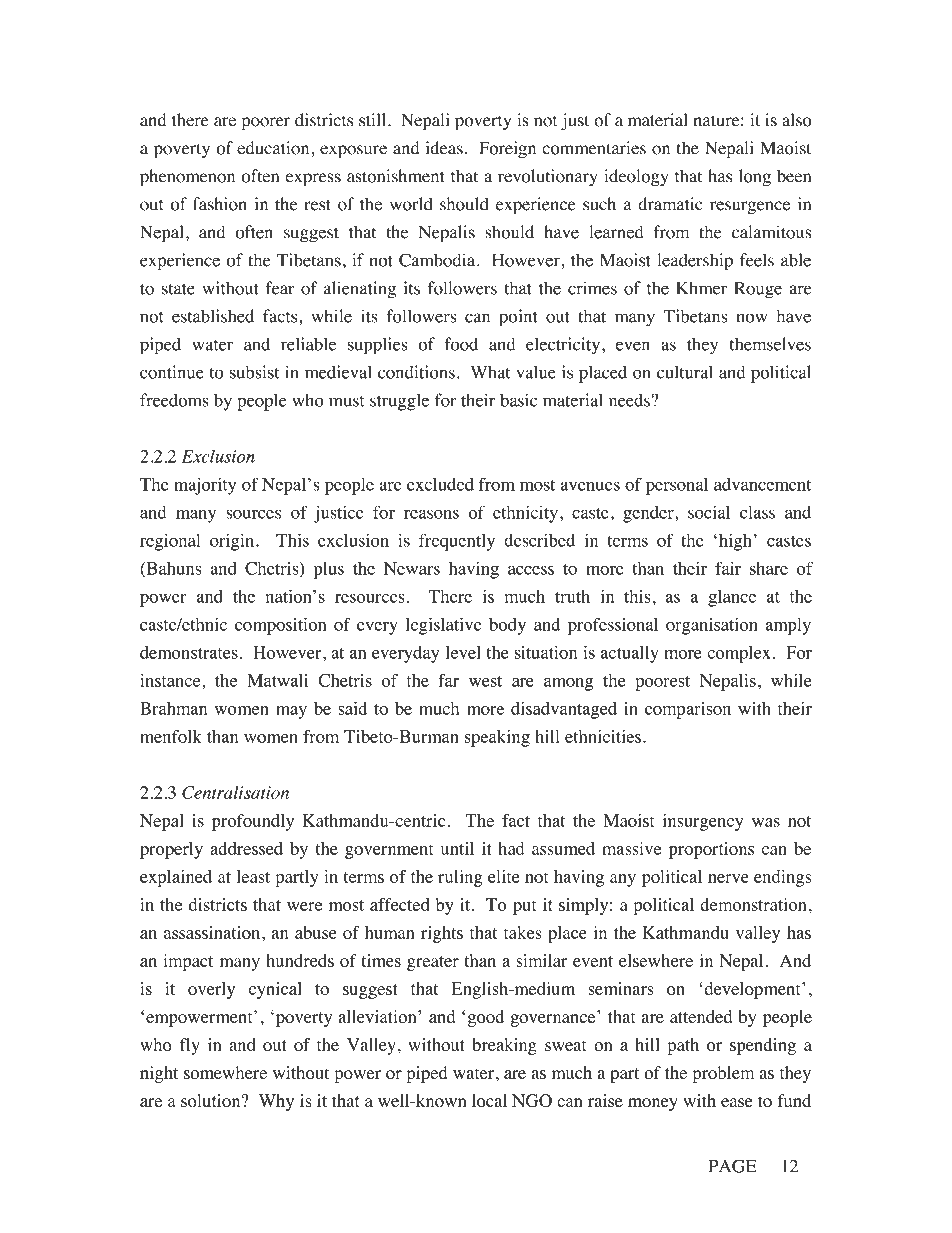  I want to click on cultural, so click(685, 372).
